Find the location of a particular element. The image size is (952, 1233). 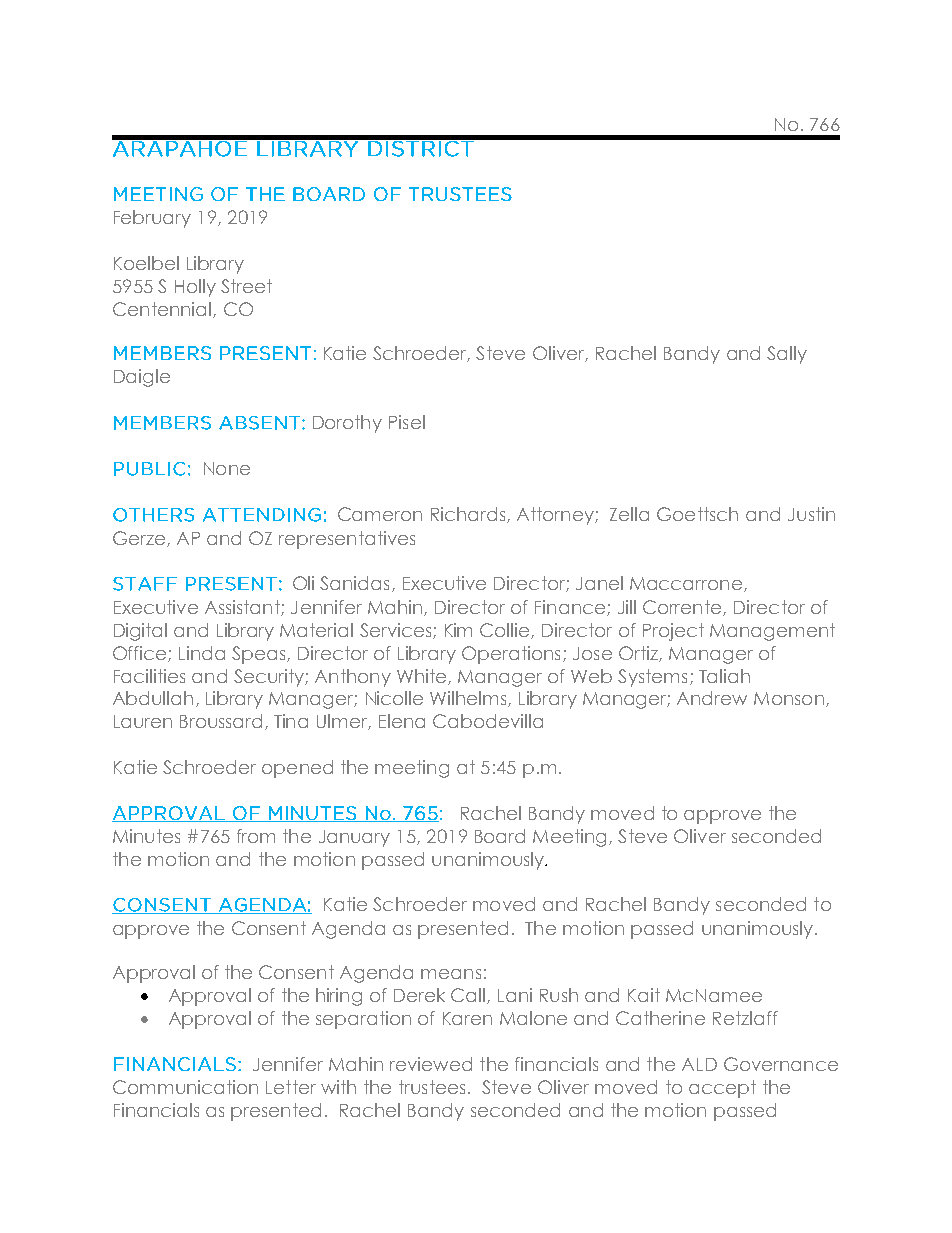

Elena is located at coordinates (402, 721).
